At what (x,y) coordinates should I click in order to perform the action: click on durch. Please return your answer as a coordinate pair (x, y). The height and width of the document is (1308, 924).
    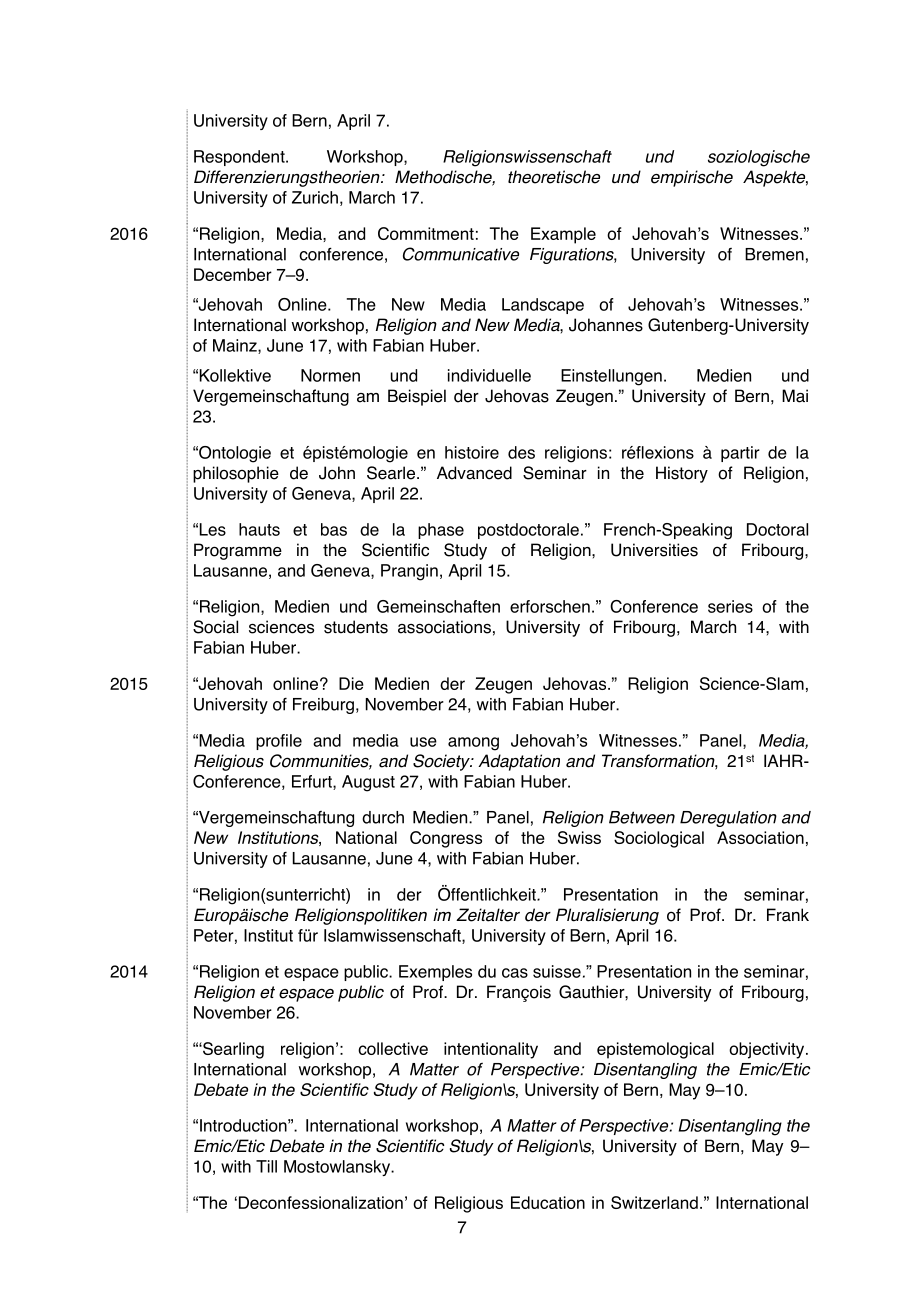
    Looking at the image, I should click on (383, 817).
